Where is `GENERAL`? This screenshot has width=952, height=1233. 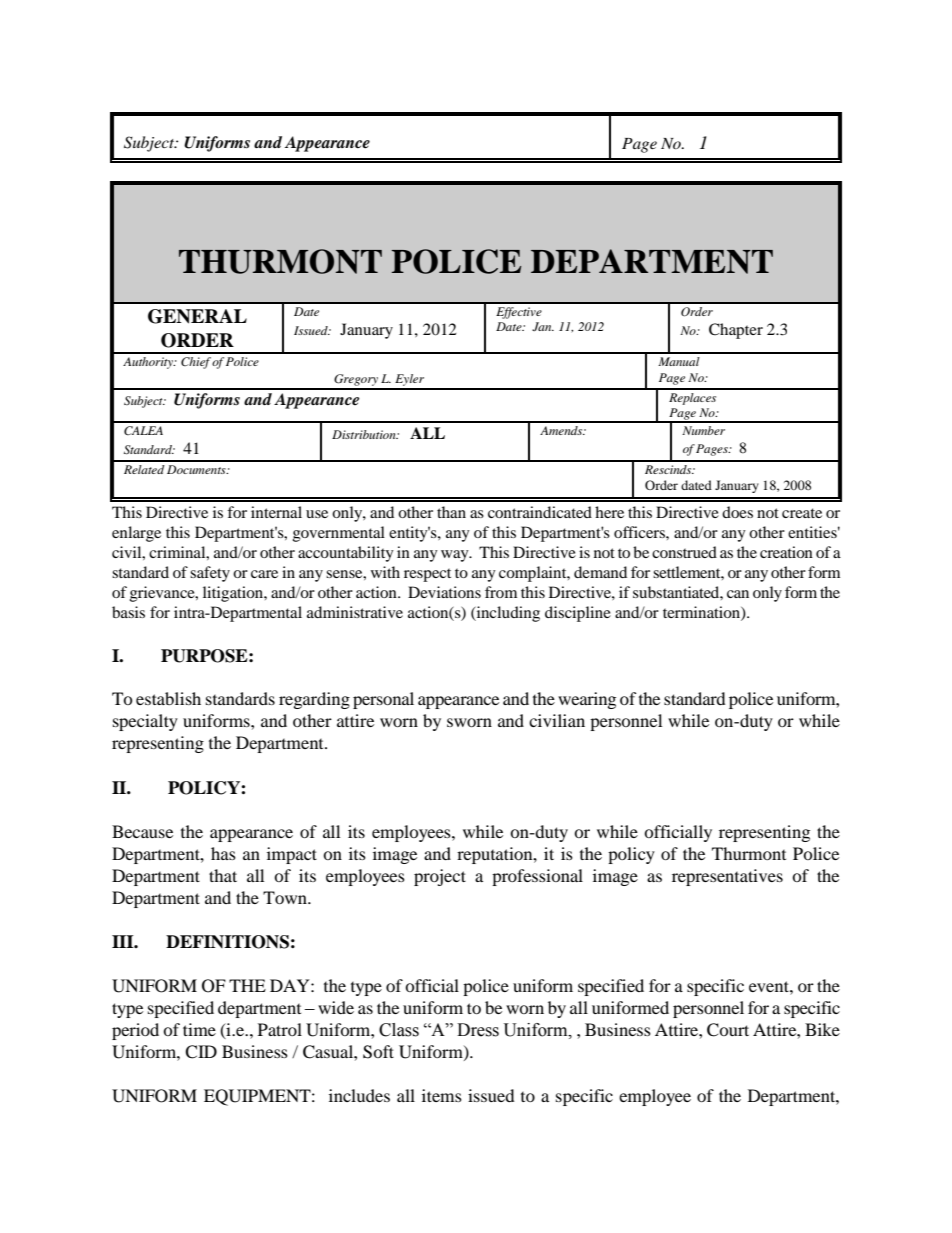
GENERAL is located at coordinates (197, 316).
